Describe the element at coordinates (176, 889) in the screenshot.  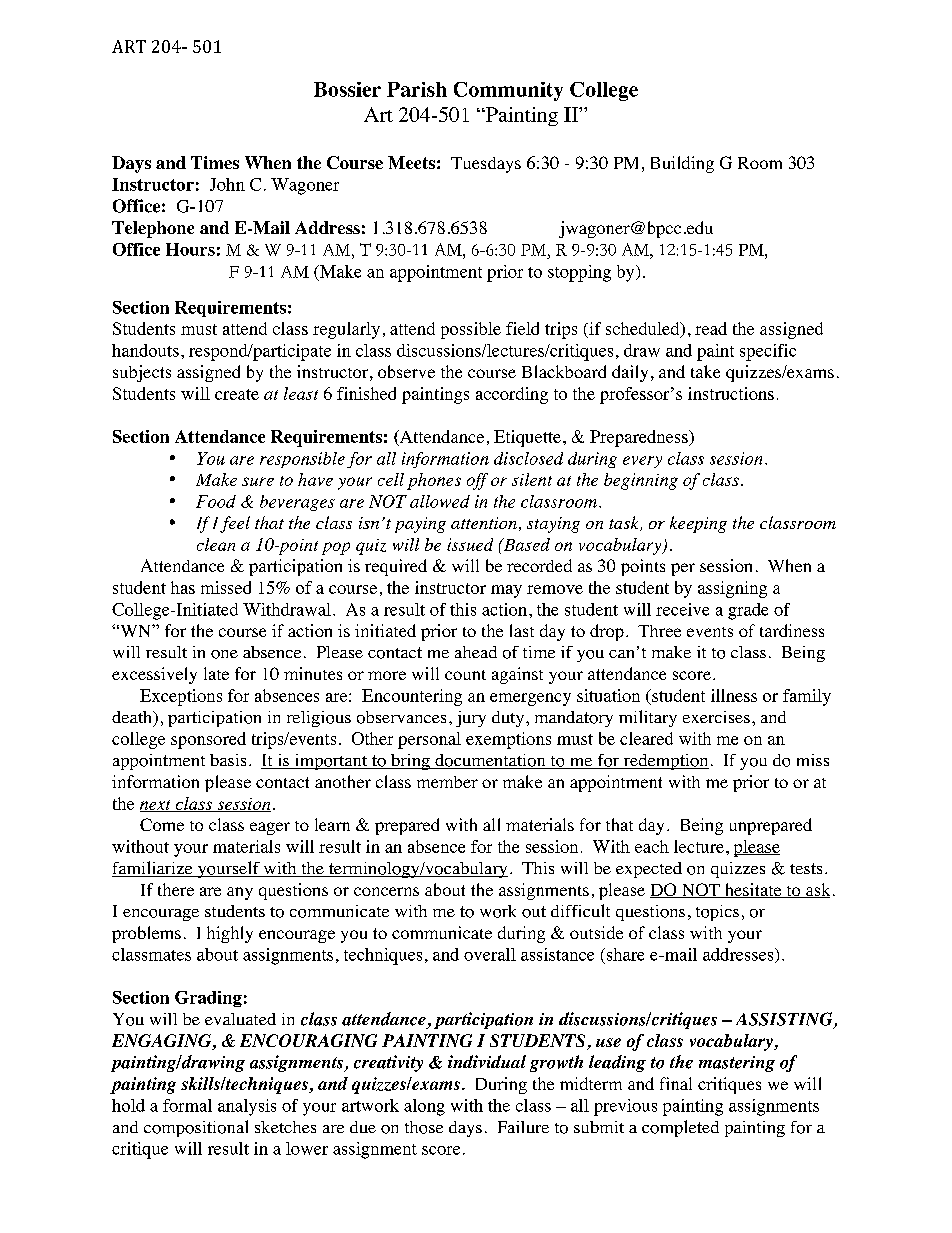
I see `there` at that location.
